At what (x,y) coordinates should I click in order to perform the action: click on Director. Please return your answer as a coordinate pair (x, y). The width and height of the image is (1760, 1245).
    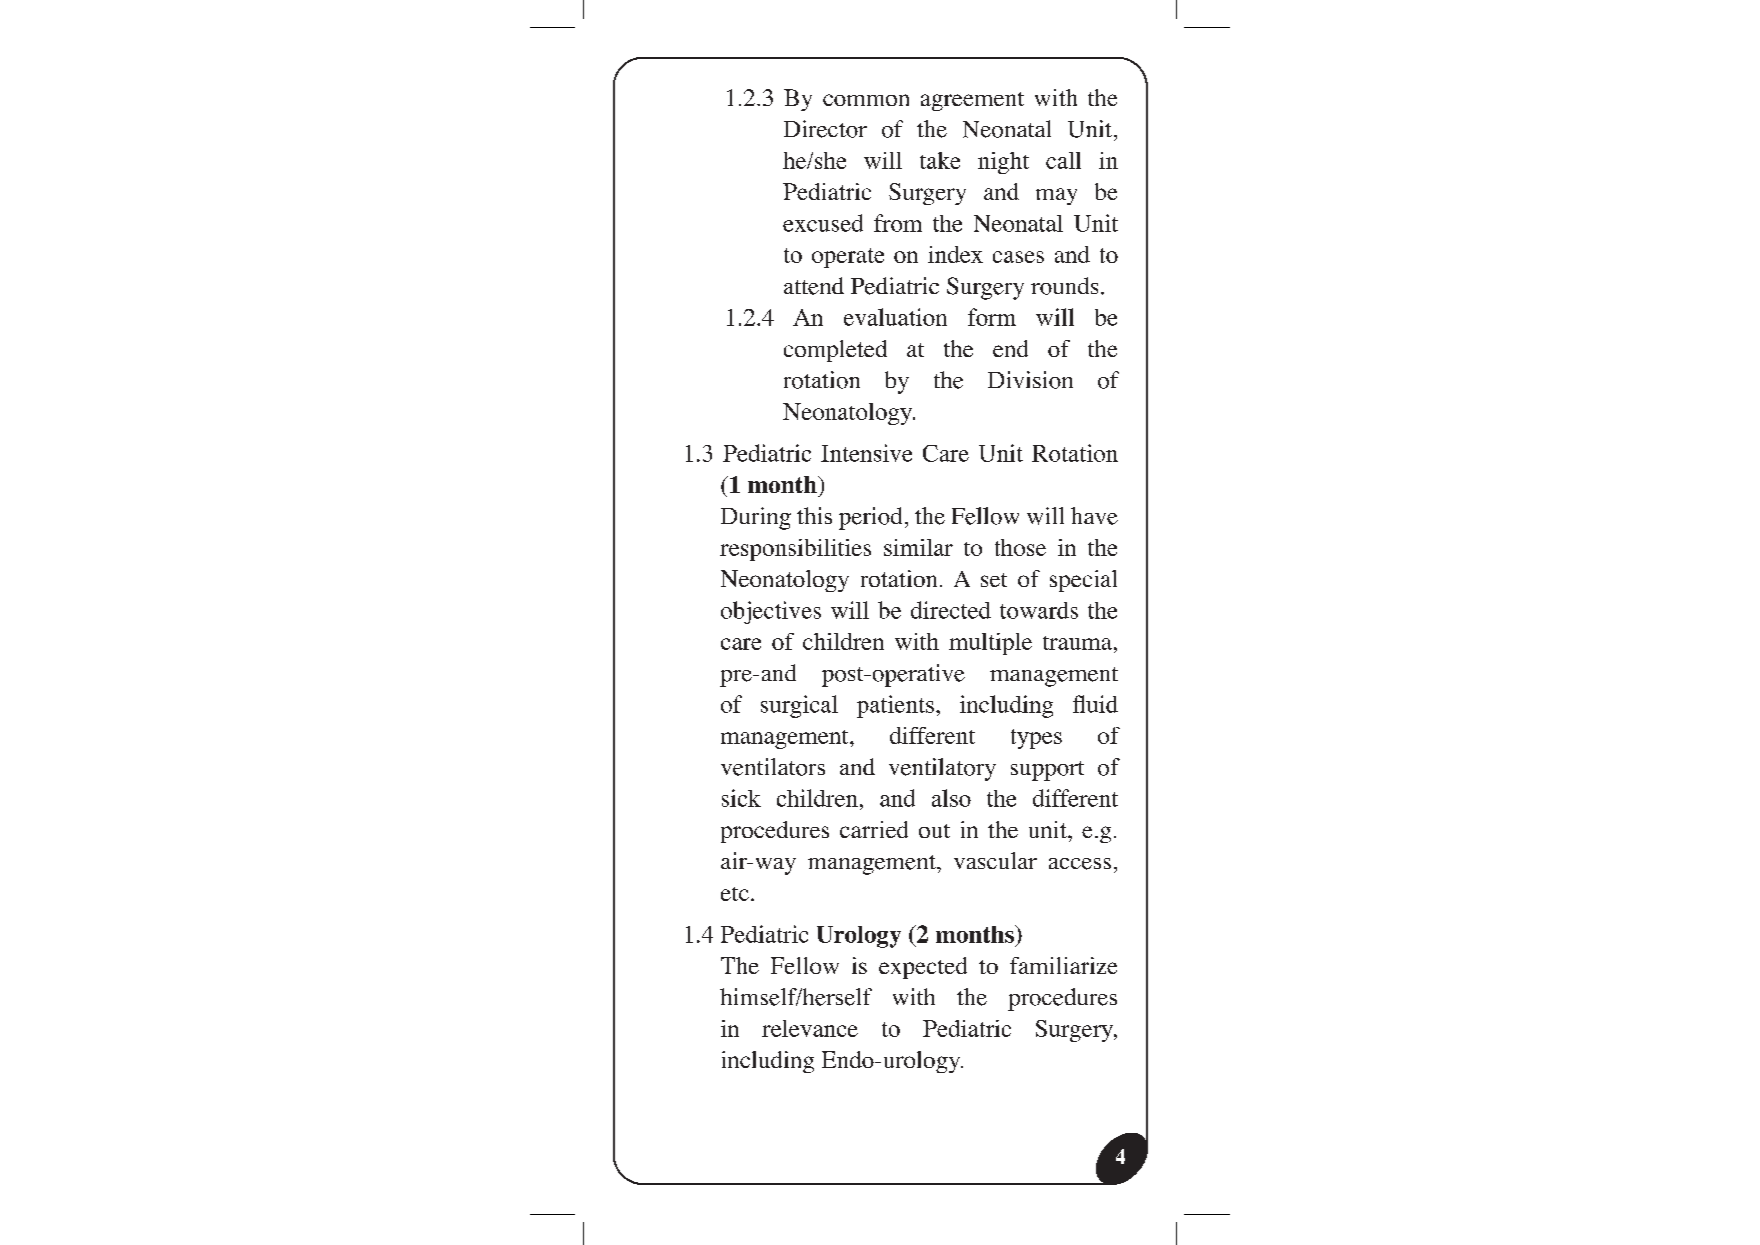
    Looking at the image, I should click on (825, 129).
